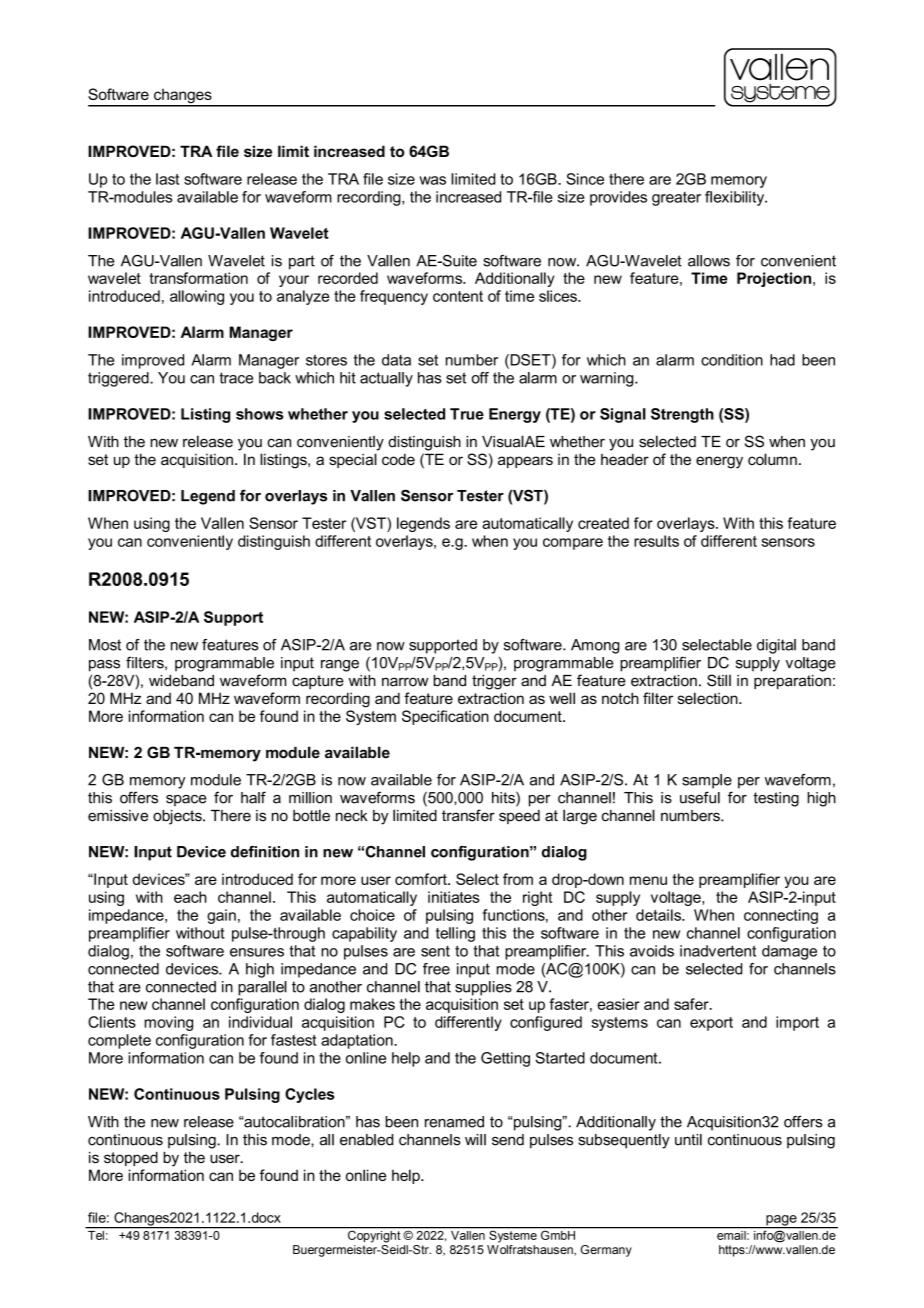  I want to click on was, so click(432, 180).
